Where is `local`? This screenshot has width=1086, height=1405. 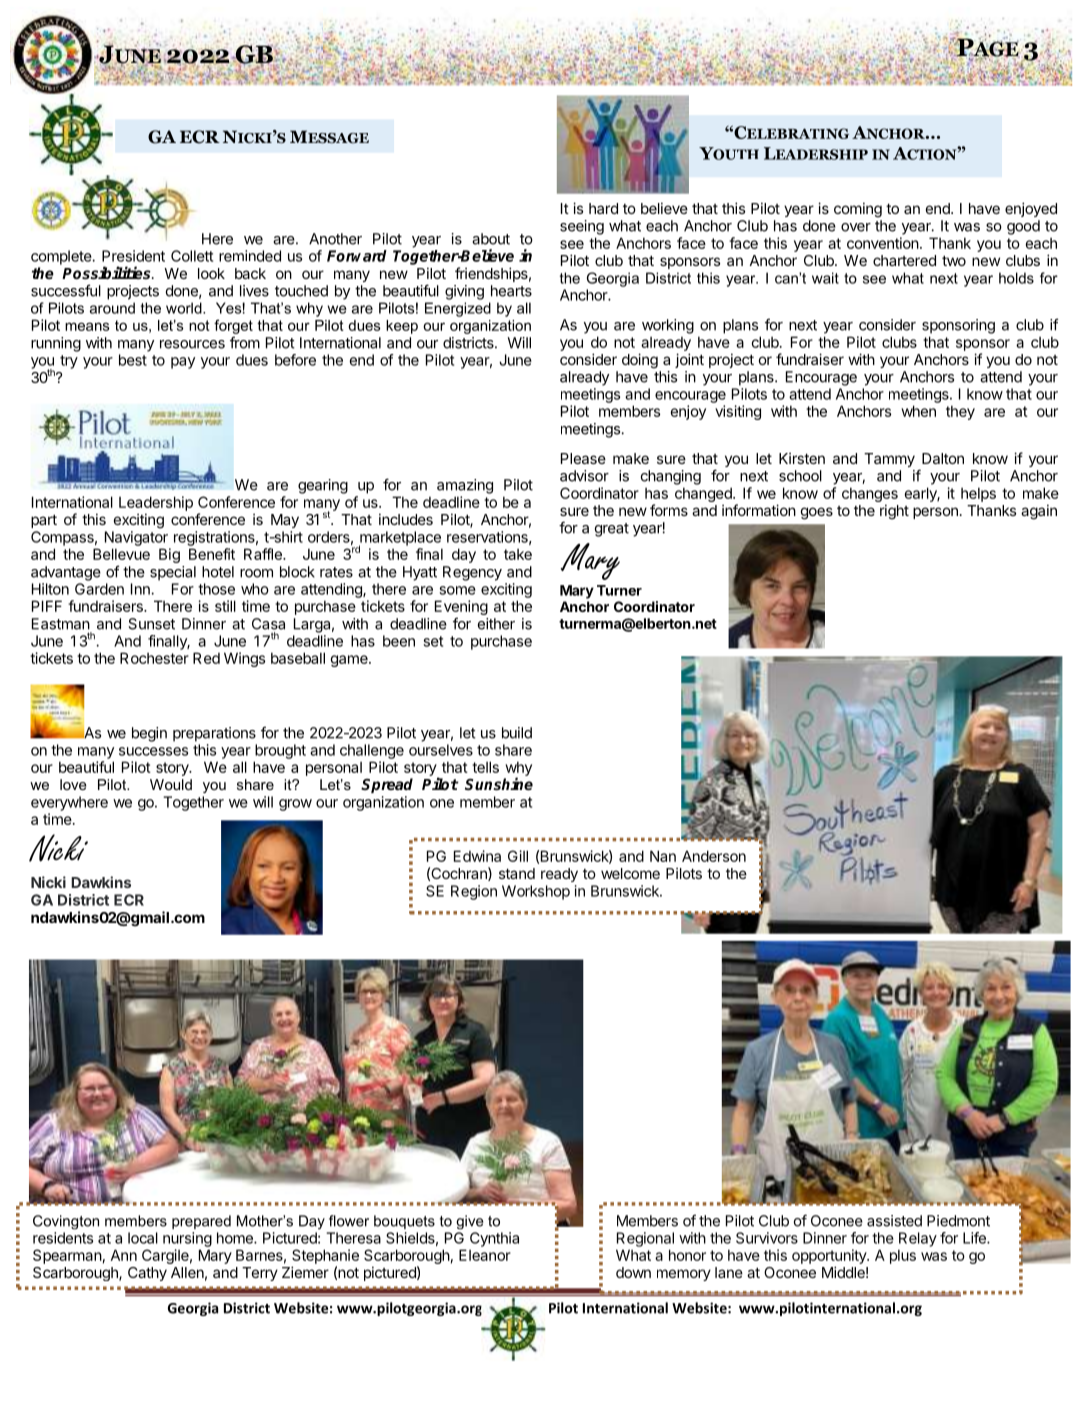
local is located at coordinates (143, 1238).
